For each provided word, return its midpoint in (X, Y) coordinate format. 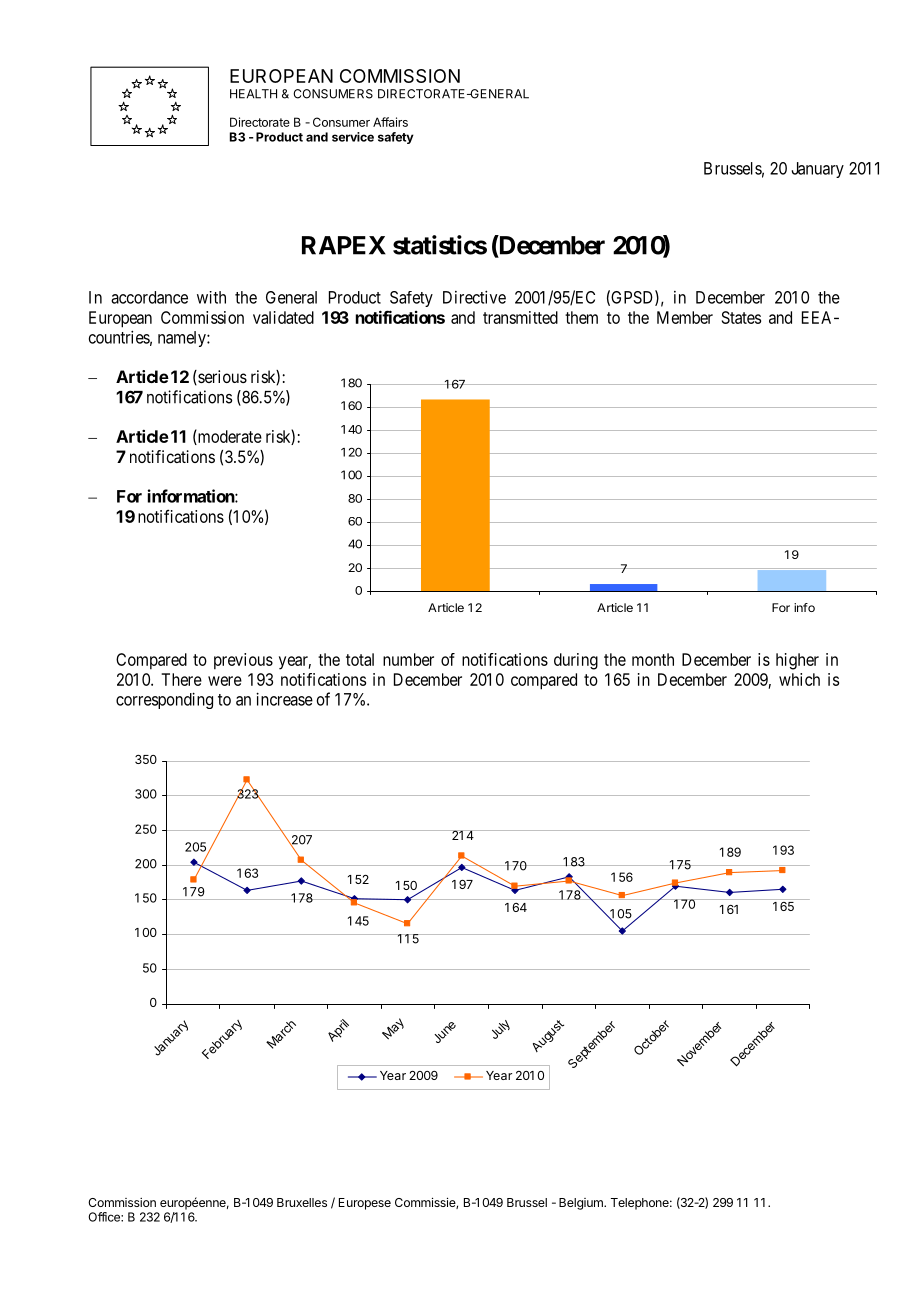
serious (221, 377)
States (741, 317)
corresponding (164, 700)
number (408, 659)
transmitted (520, 317)
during (576, 661)
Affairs (390, 122)
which (799, 679)
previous (243, 661)
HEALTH (253, 94)
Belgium (582, 1204)
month (653, 659)
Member (685, 317)
